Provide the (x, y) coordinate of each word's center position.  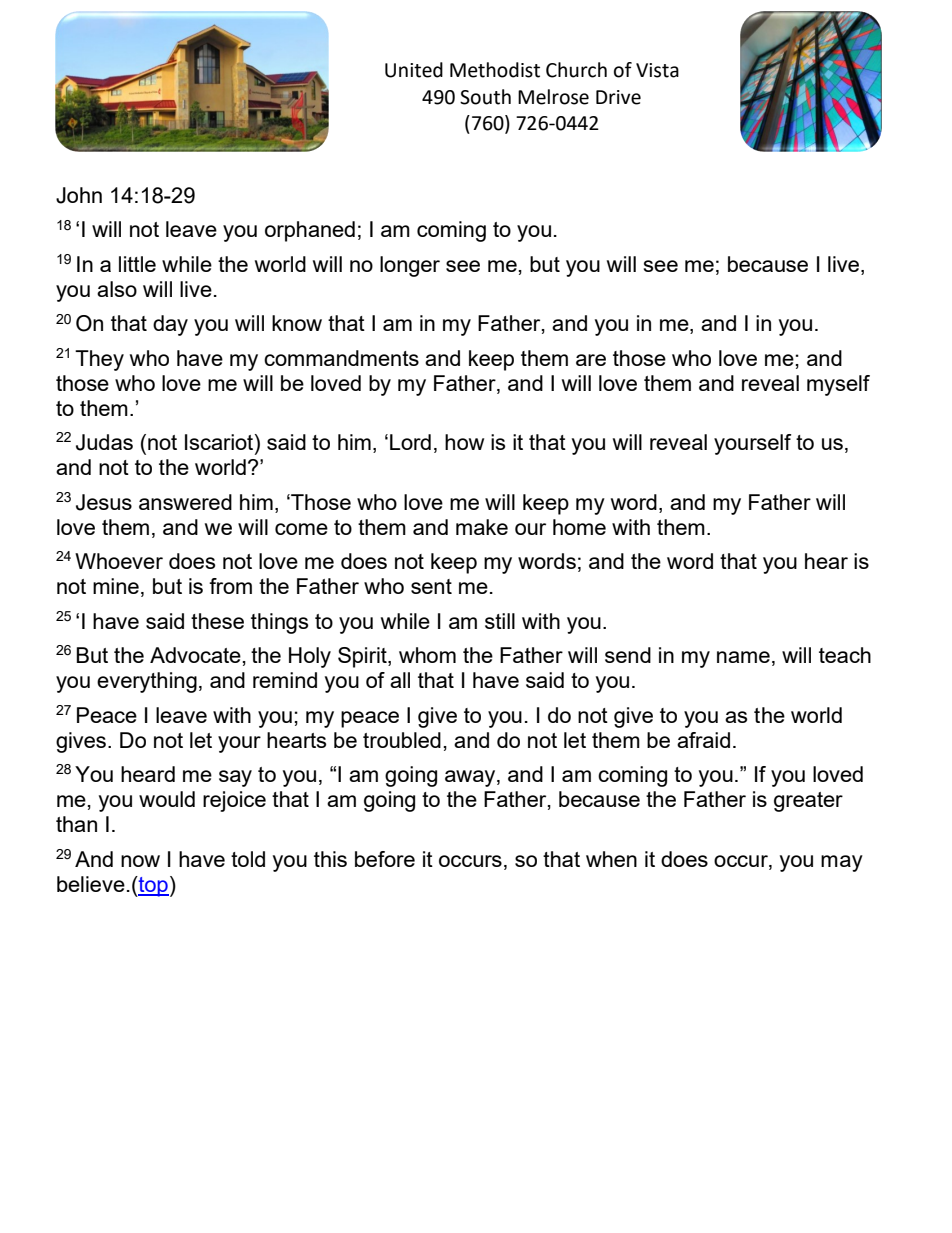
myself (838, 385)
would (167, 799)
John (79, 195)
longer (410, 266)
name (743, 657)
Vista (657, 70)
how (464, 442)
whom (427, 655)
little (137, 264)
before (385, 859)
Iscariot (220, 443)
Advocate (195, 655)
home (579, 527)
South (485, 97)
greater (808, 802)
